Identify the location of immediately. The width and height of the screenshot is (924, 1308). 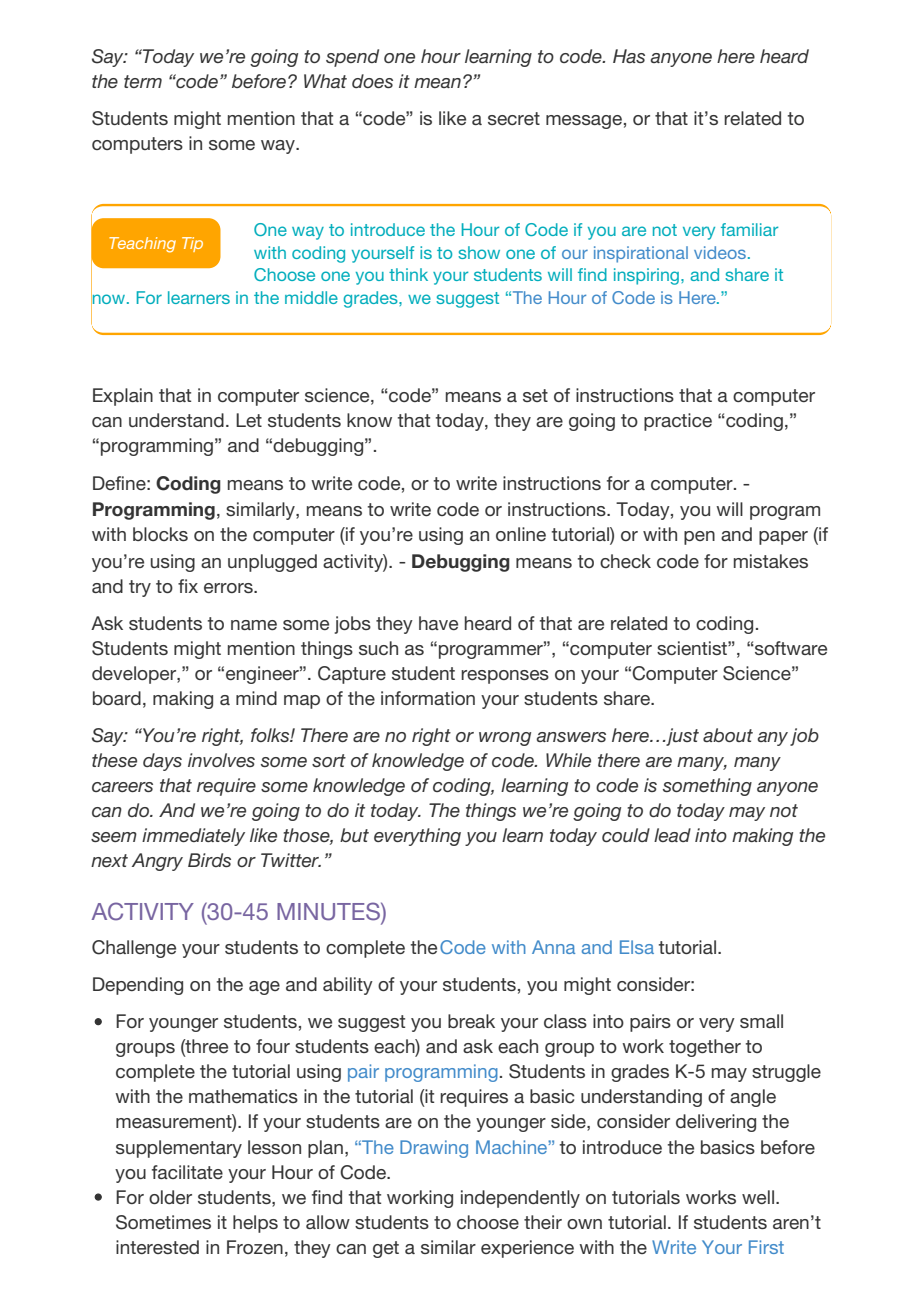
(193, 837).
